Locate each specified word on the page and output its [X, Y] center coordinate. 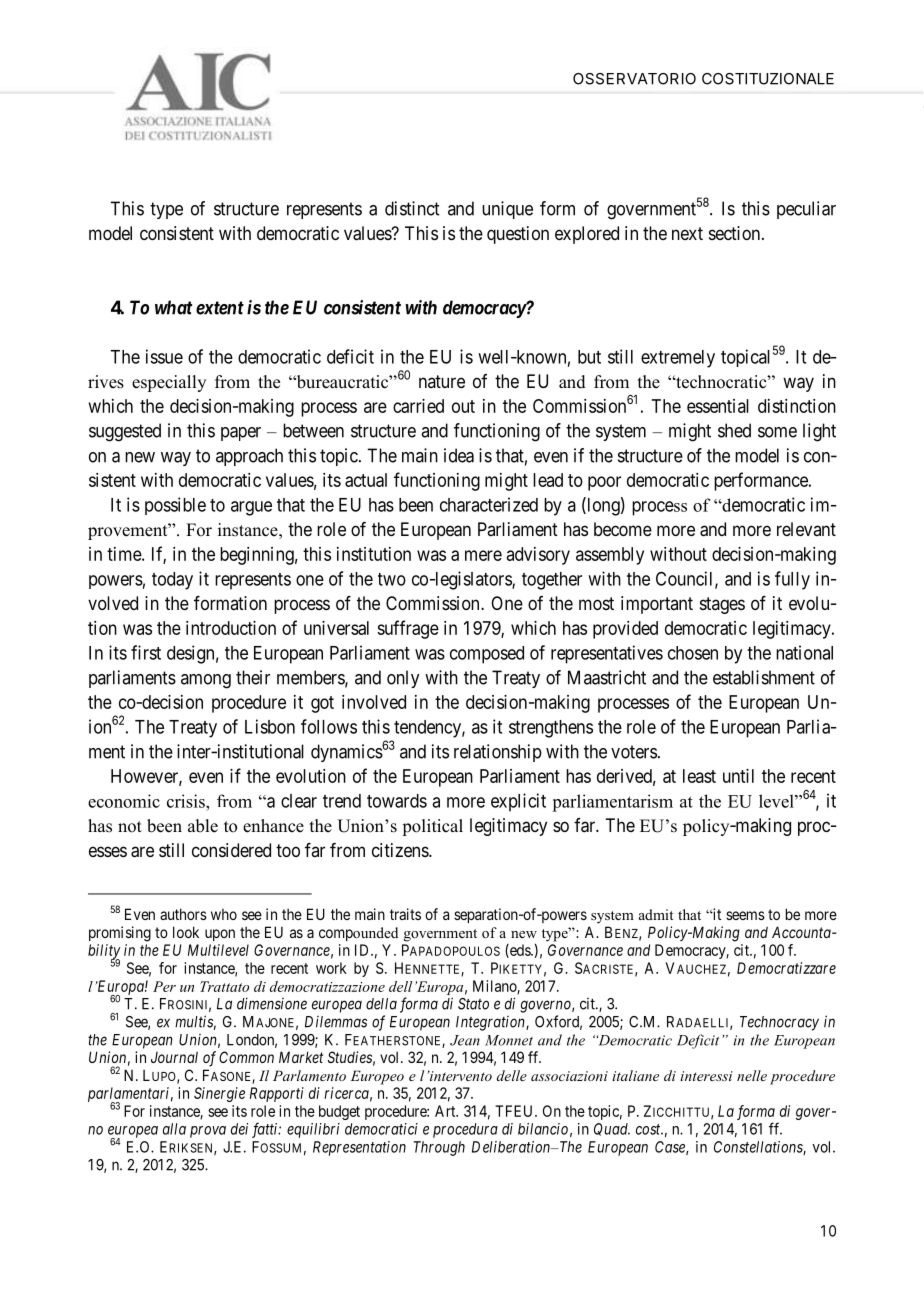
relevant [806, 529]
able [203, 826]
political [432, 827]
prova [208, 1132]
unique [507, 210]
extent [220, 308]
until [738, 776]
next [687, 233]
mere [483, 555]
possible [175, 506]
